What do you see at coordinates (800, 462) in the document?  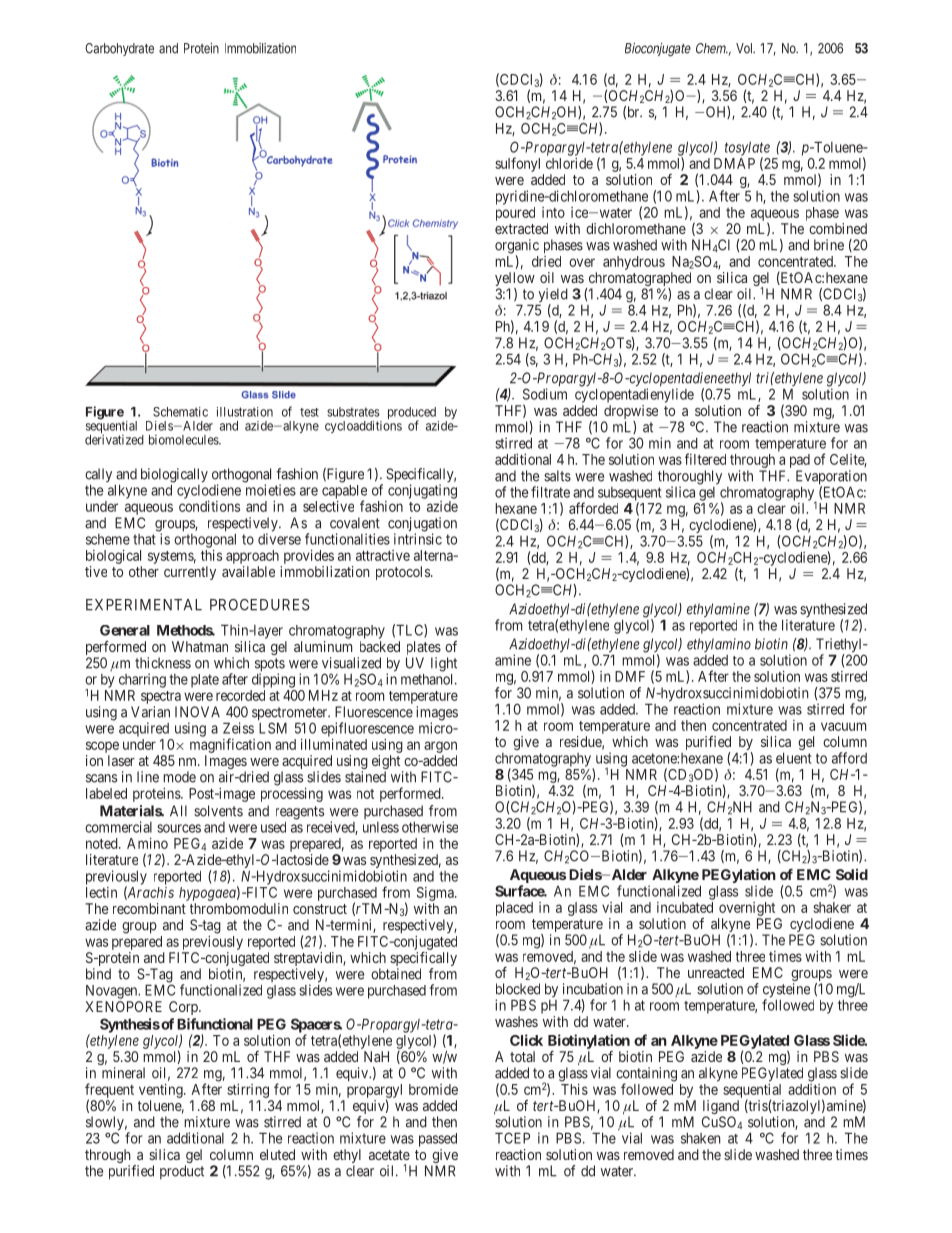 I see `pad` at bounding box center [800, 462].
